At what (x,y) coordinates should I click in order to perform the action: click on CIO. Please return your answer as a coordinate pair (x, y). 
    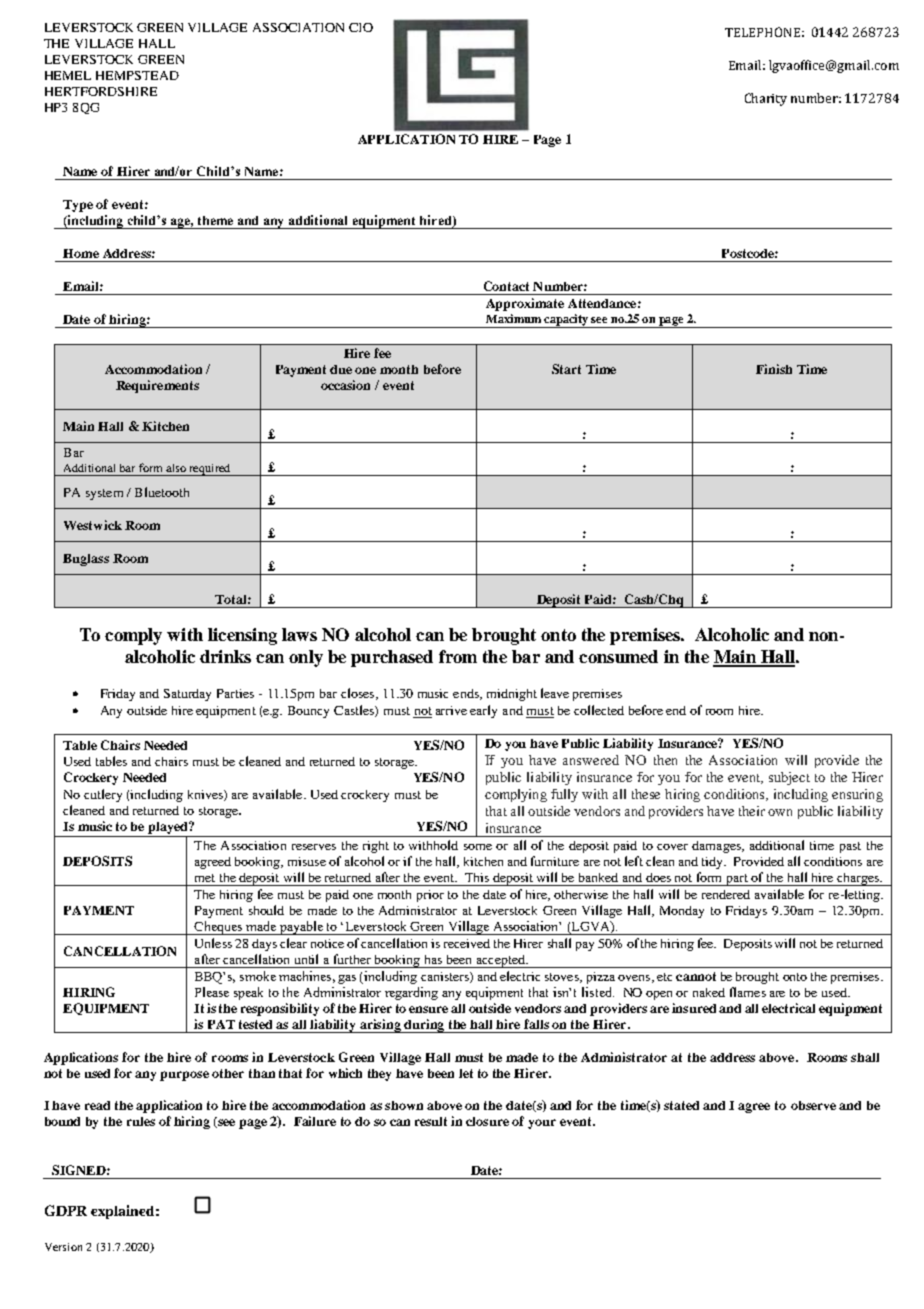
    Looking at the image, I should click on (361, 27).
